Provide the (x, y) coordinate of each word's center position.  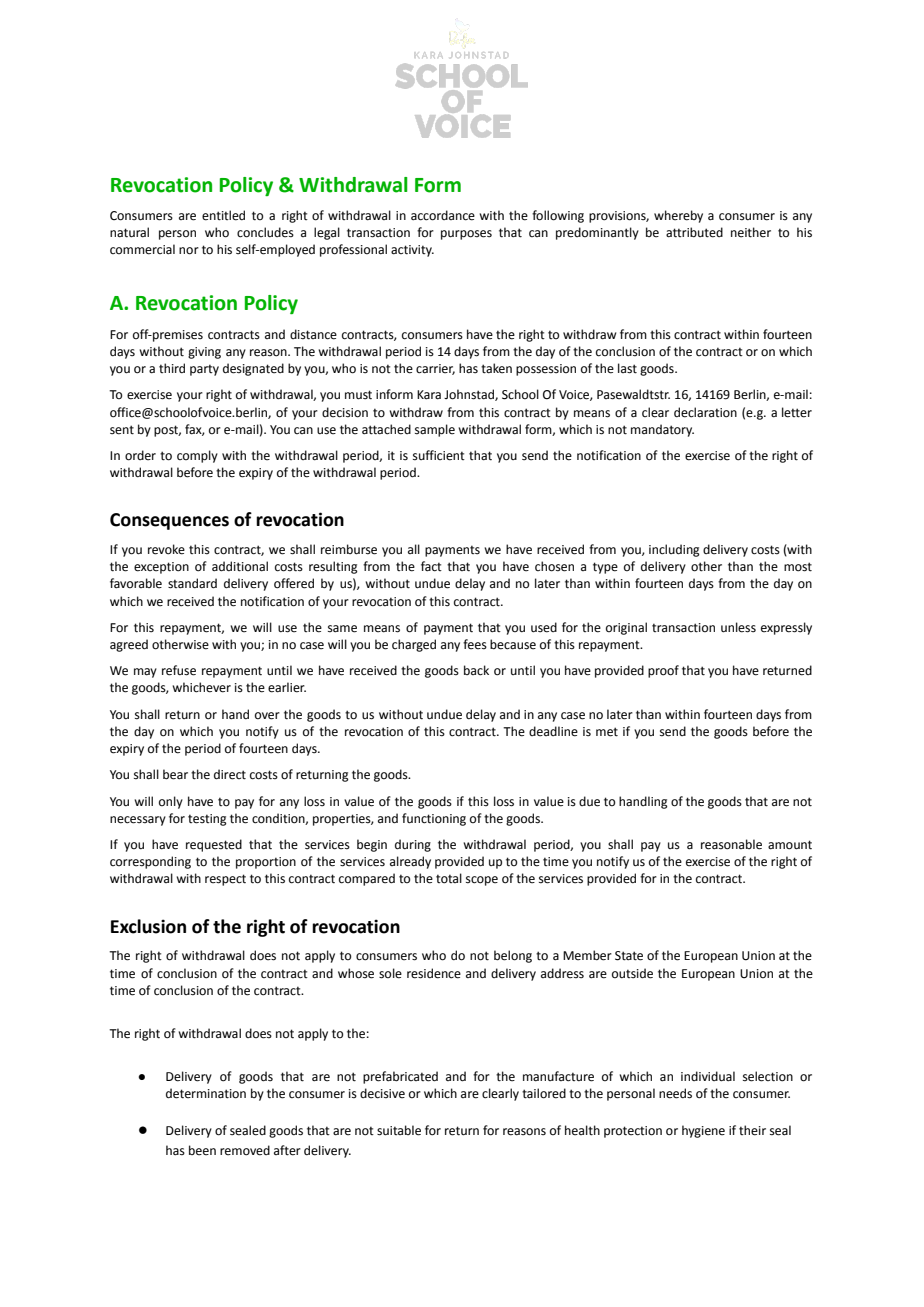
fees (475, 644)
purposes (466, 235)
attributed (694, 232)
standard (192, 583)
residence (434, 973)
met (607, 732)
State (629, 956)
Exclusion (148, 926)
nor (189, 251)
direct (230, 774)
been (202, 1150)
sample (435, 430)
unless (738, 627)
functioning (434, 819)
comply (197, 456)
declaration (705, 412)
